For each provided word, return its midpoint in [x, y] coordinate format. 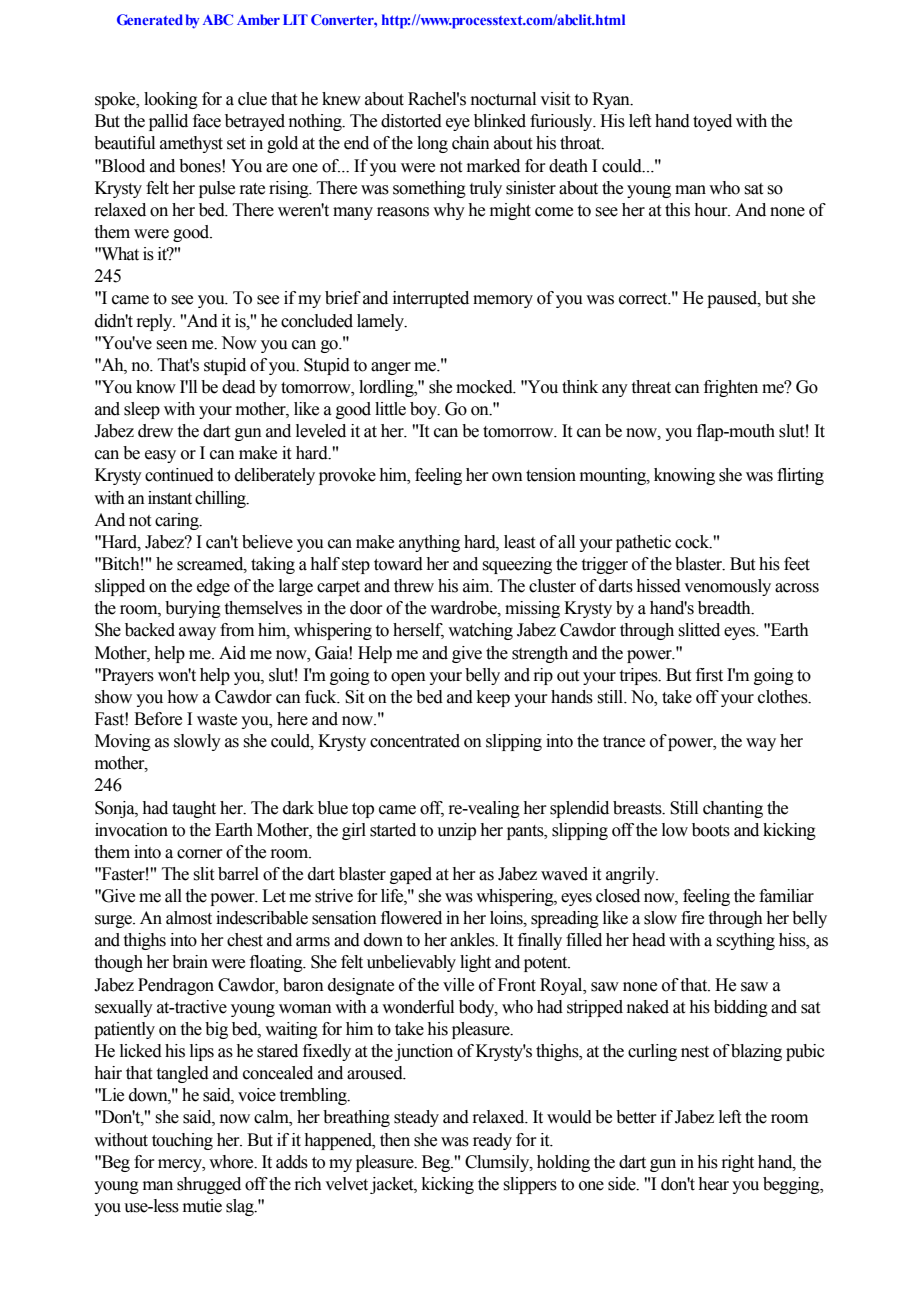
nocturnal [503, 99]
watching [480, 631]
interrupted [431, 299]
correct [644, 299]
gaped [411, 875]
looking [171, 100]
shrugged [209, 1185]
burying [193, 609]
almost [189, 918]
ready [492, 1141]
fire [692, 918]
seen [172, 345]
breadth [725, 608]
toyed [712, 122]
